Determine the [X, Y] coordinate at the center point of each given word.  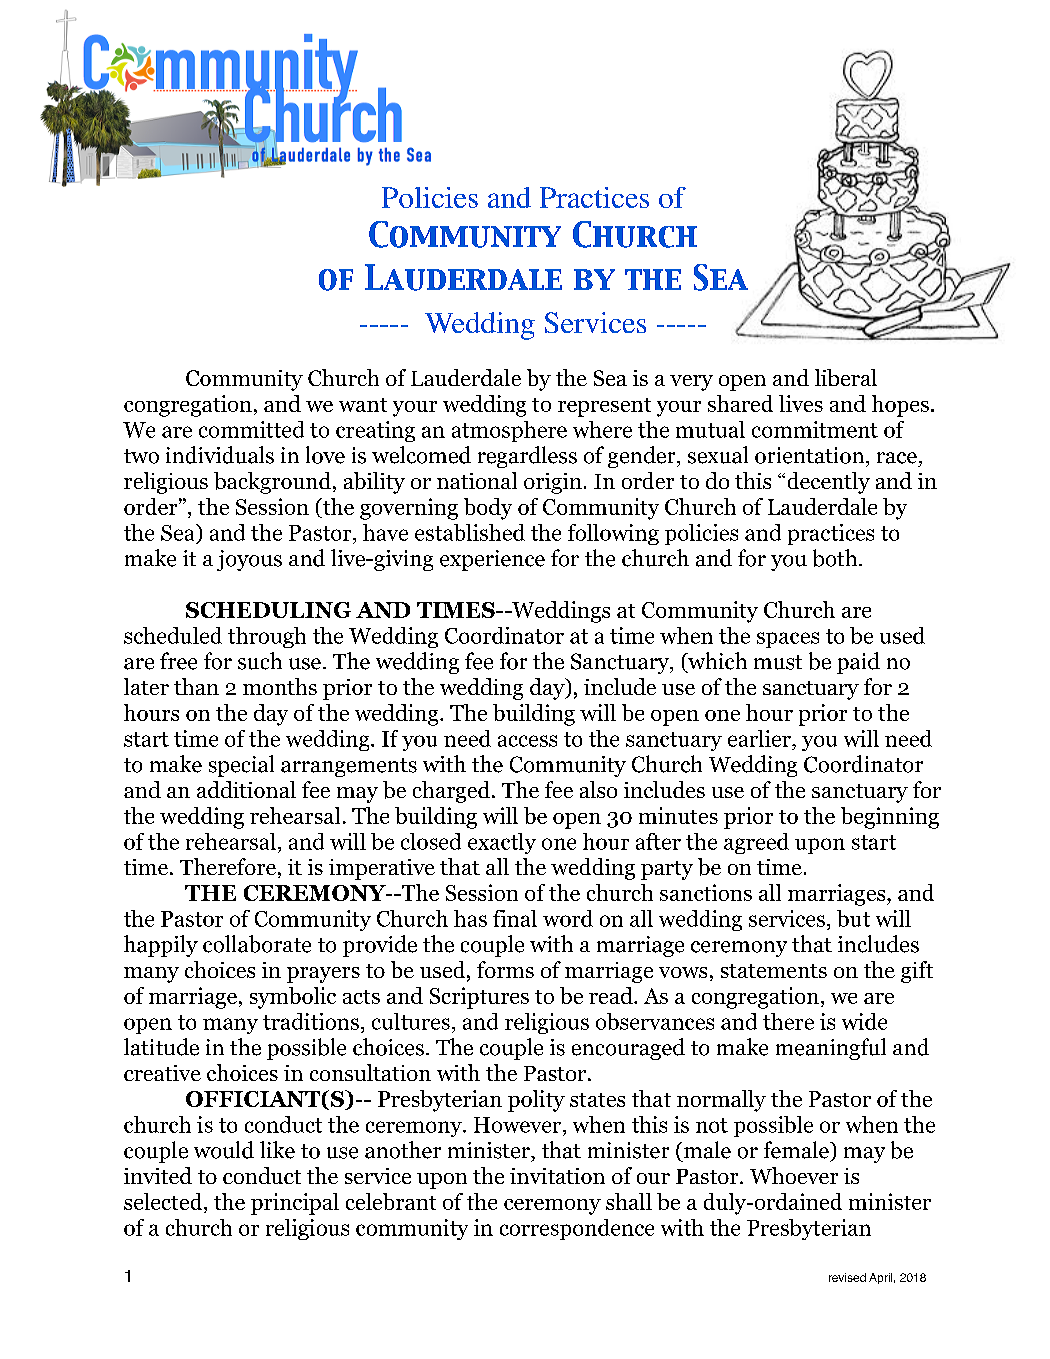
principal [295, 1204]
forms [505, 969]
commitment [815, 429]
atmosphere [509, 431]
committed [251, 429]
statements [774, 971]
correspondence [577, 1229]
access [527, 741]
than [196, 686]
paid [858, 663]
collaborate [257, 944]
